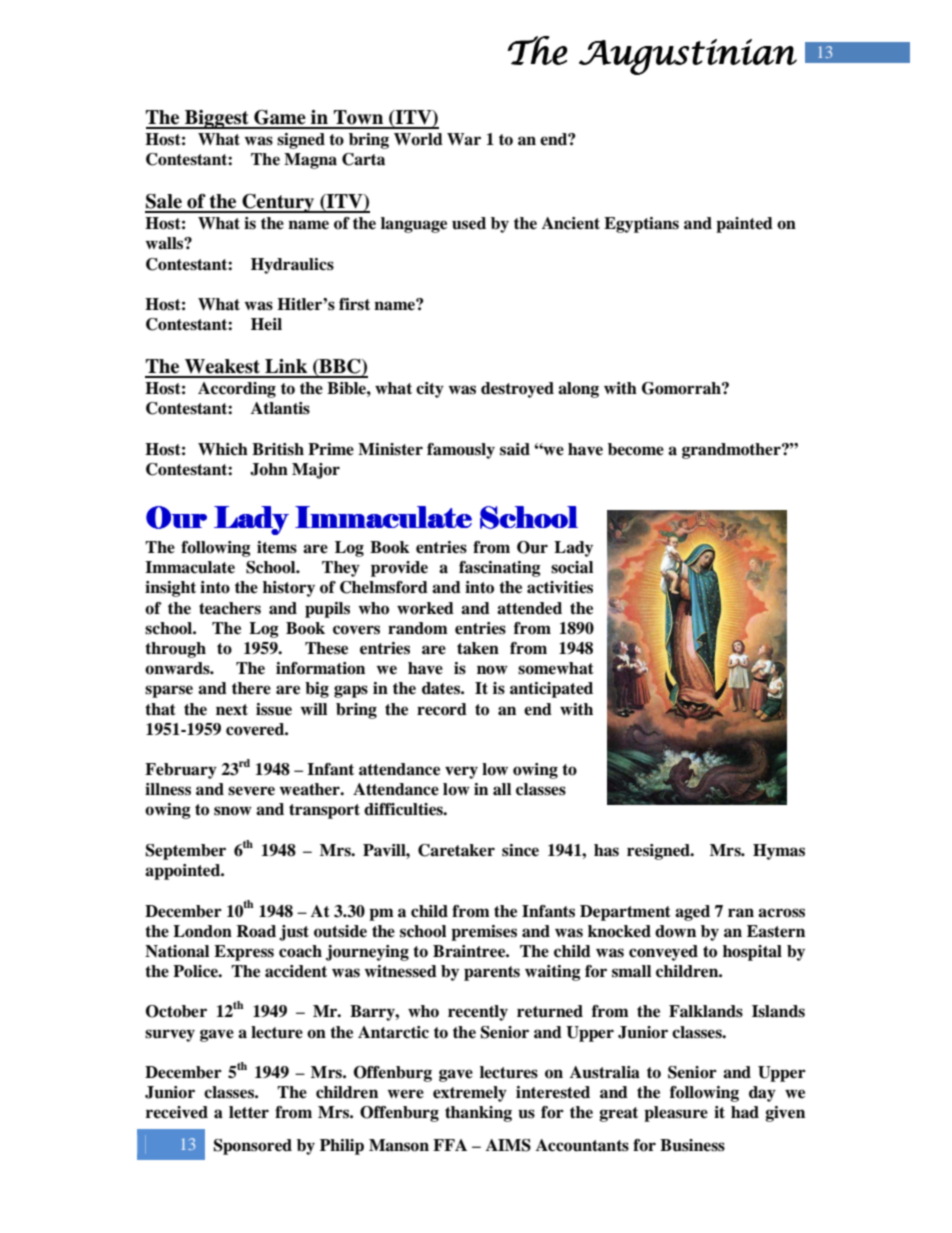  I want to click on letter, so click(249, 1112).
